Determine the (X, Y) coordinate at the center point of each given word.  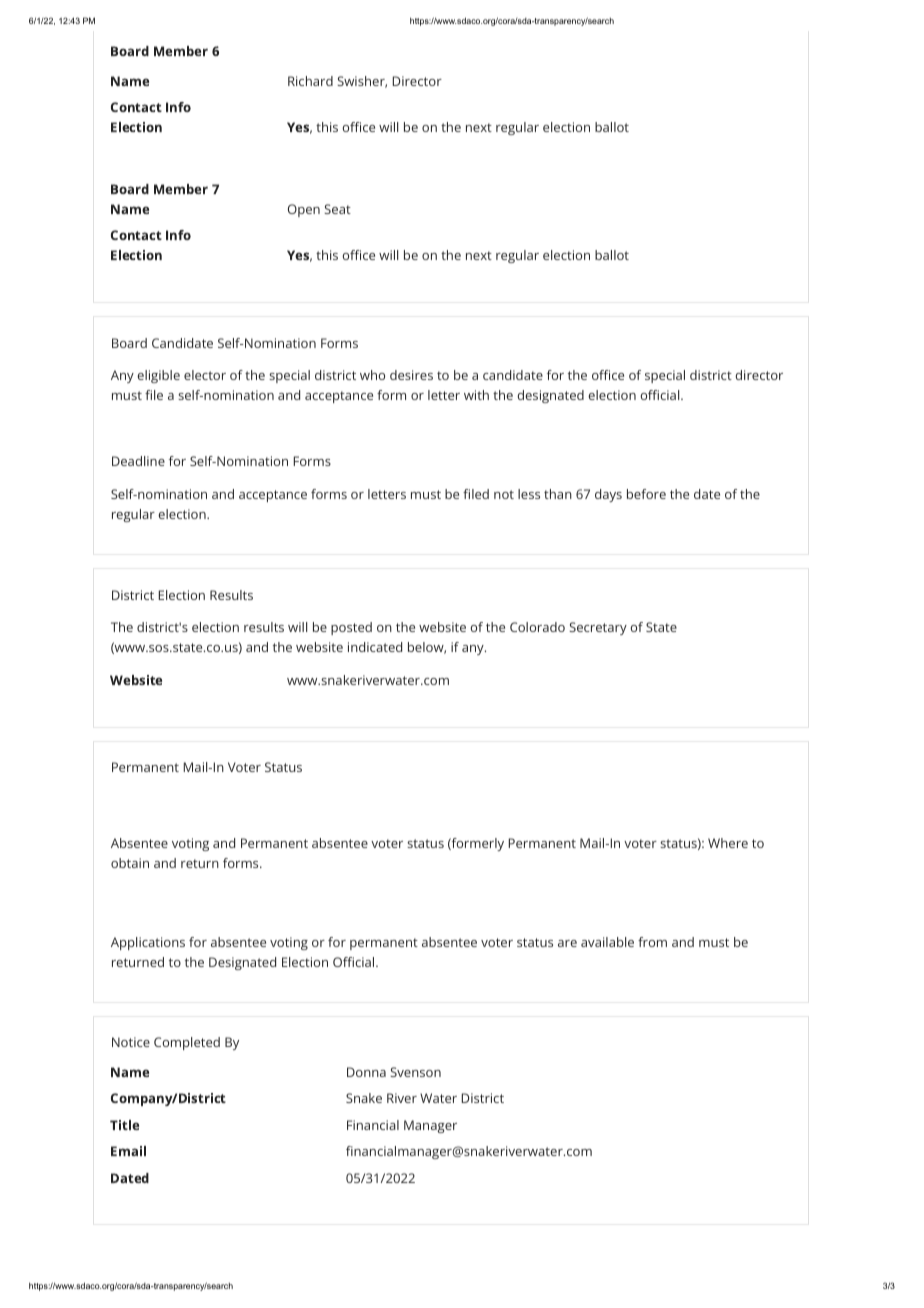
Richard (310, 81)
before (646, 494)
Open (304, 210)
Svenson (415, 1072)
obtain (130, 863)
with (476, 395)
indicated (375, 647)
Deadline (138, 461)
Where (728, 843)
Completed (187, 1043)
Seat (337, 209)
